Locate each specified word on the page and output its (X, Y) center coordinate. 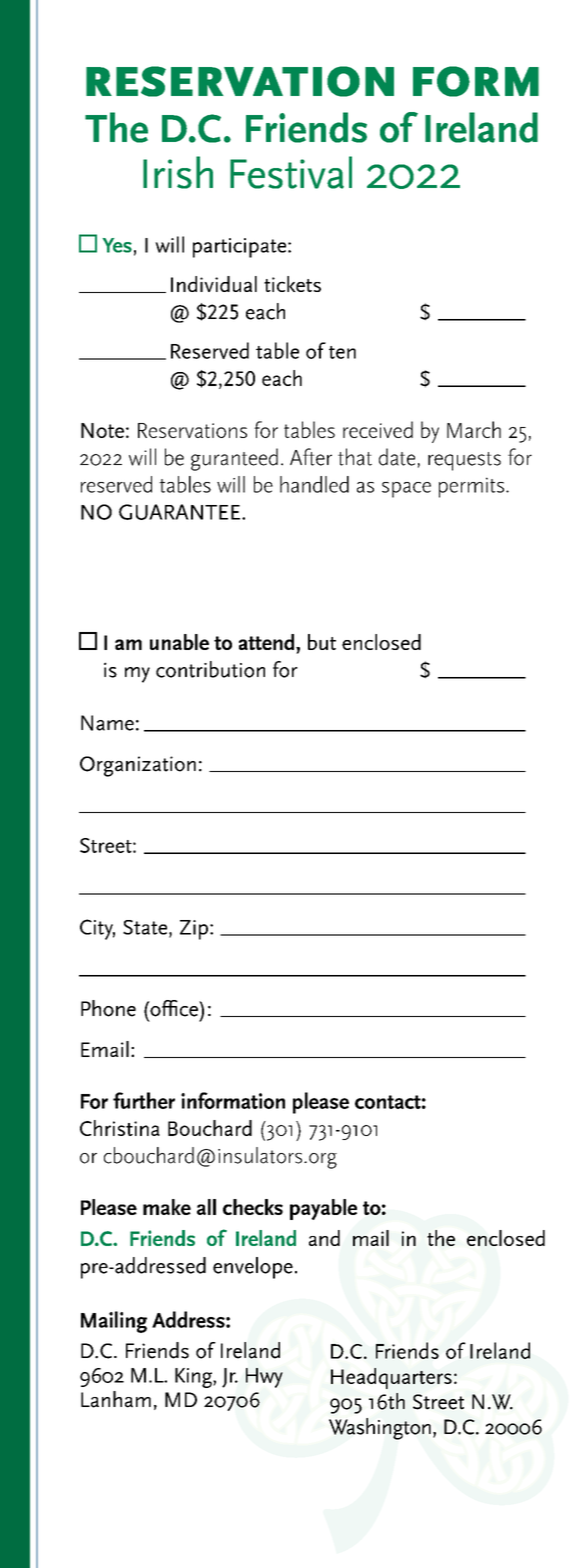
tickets (292, 284)
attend (268, 642)
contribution (210, 669)
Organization (138, 766)
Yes (117, 245)
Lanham (116, 1399)
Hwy (264, 1378)
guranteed (234, 459)
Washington (380, 1429)
